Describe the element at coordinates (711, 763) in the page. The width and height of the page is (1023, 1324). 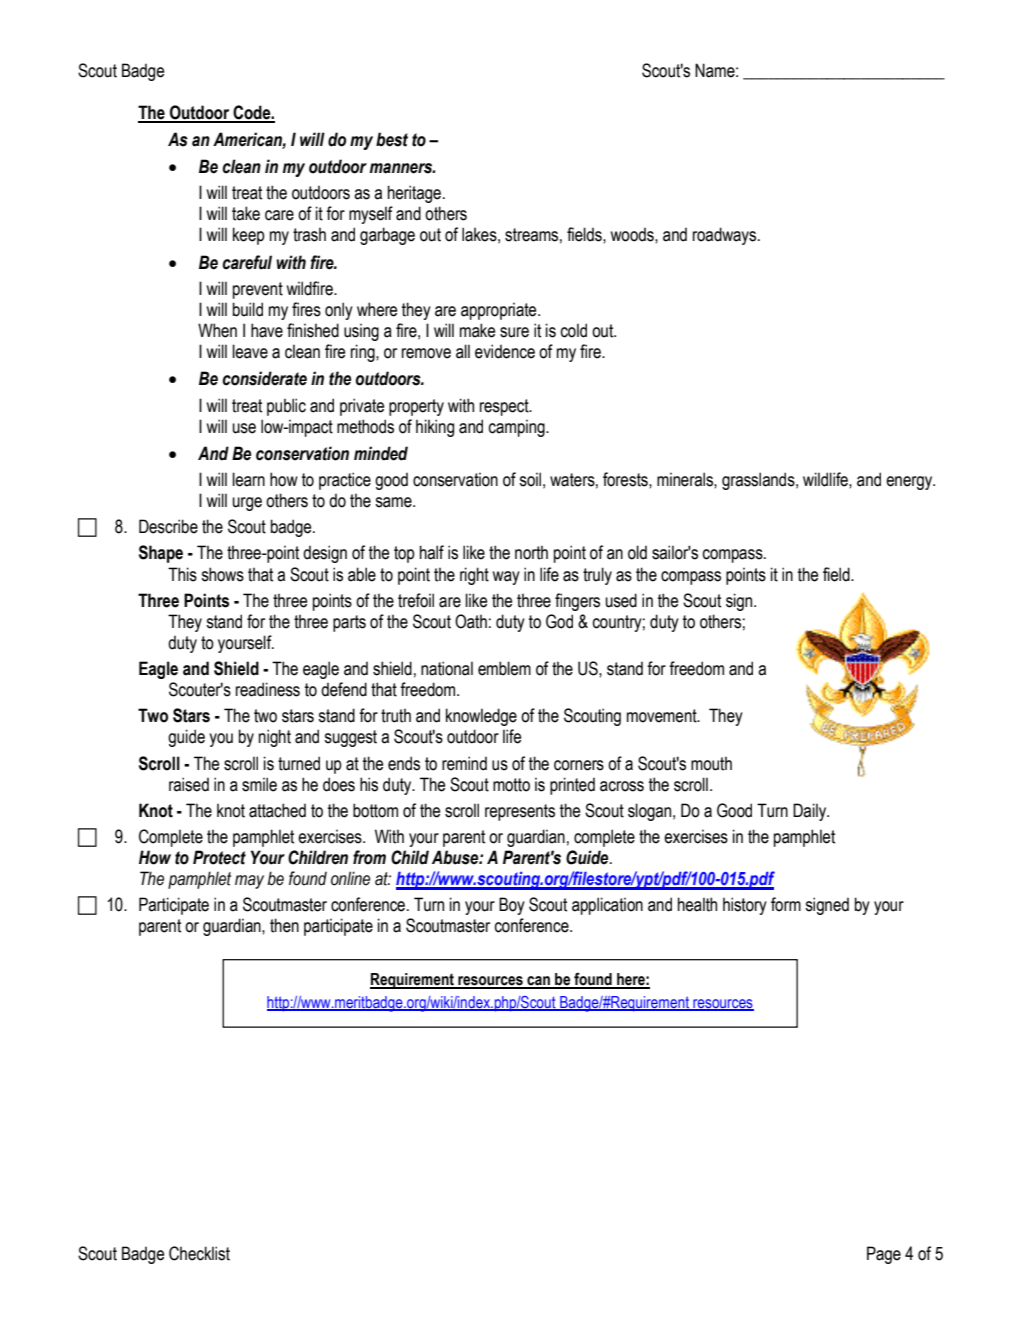
I see `mouth` at that location.
